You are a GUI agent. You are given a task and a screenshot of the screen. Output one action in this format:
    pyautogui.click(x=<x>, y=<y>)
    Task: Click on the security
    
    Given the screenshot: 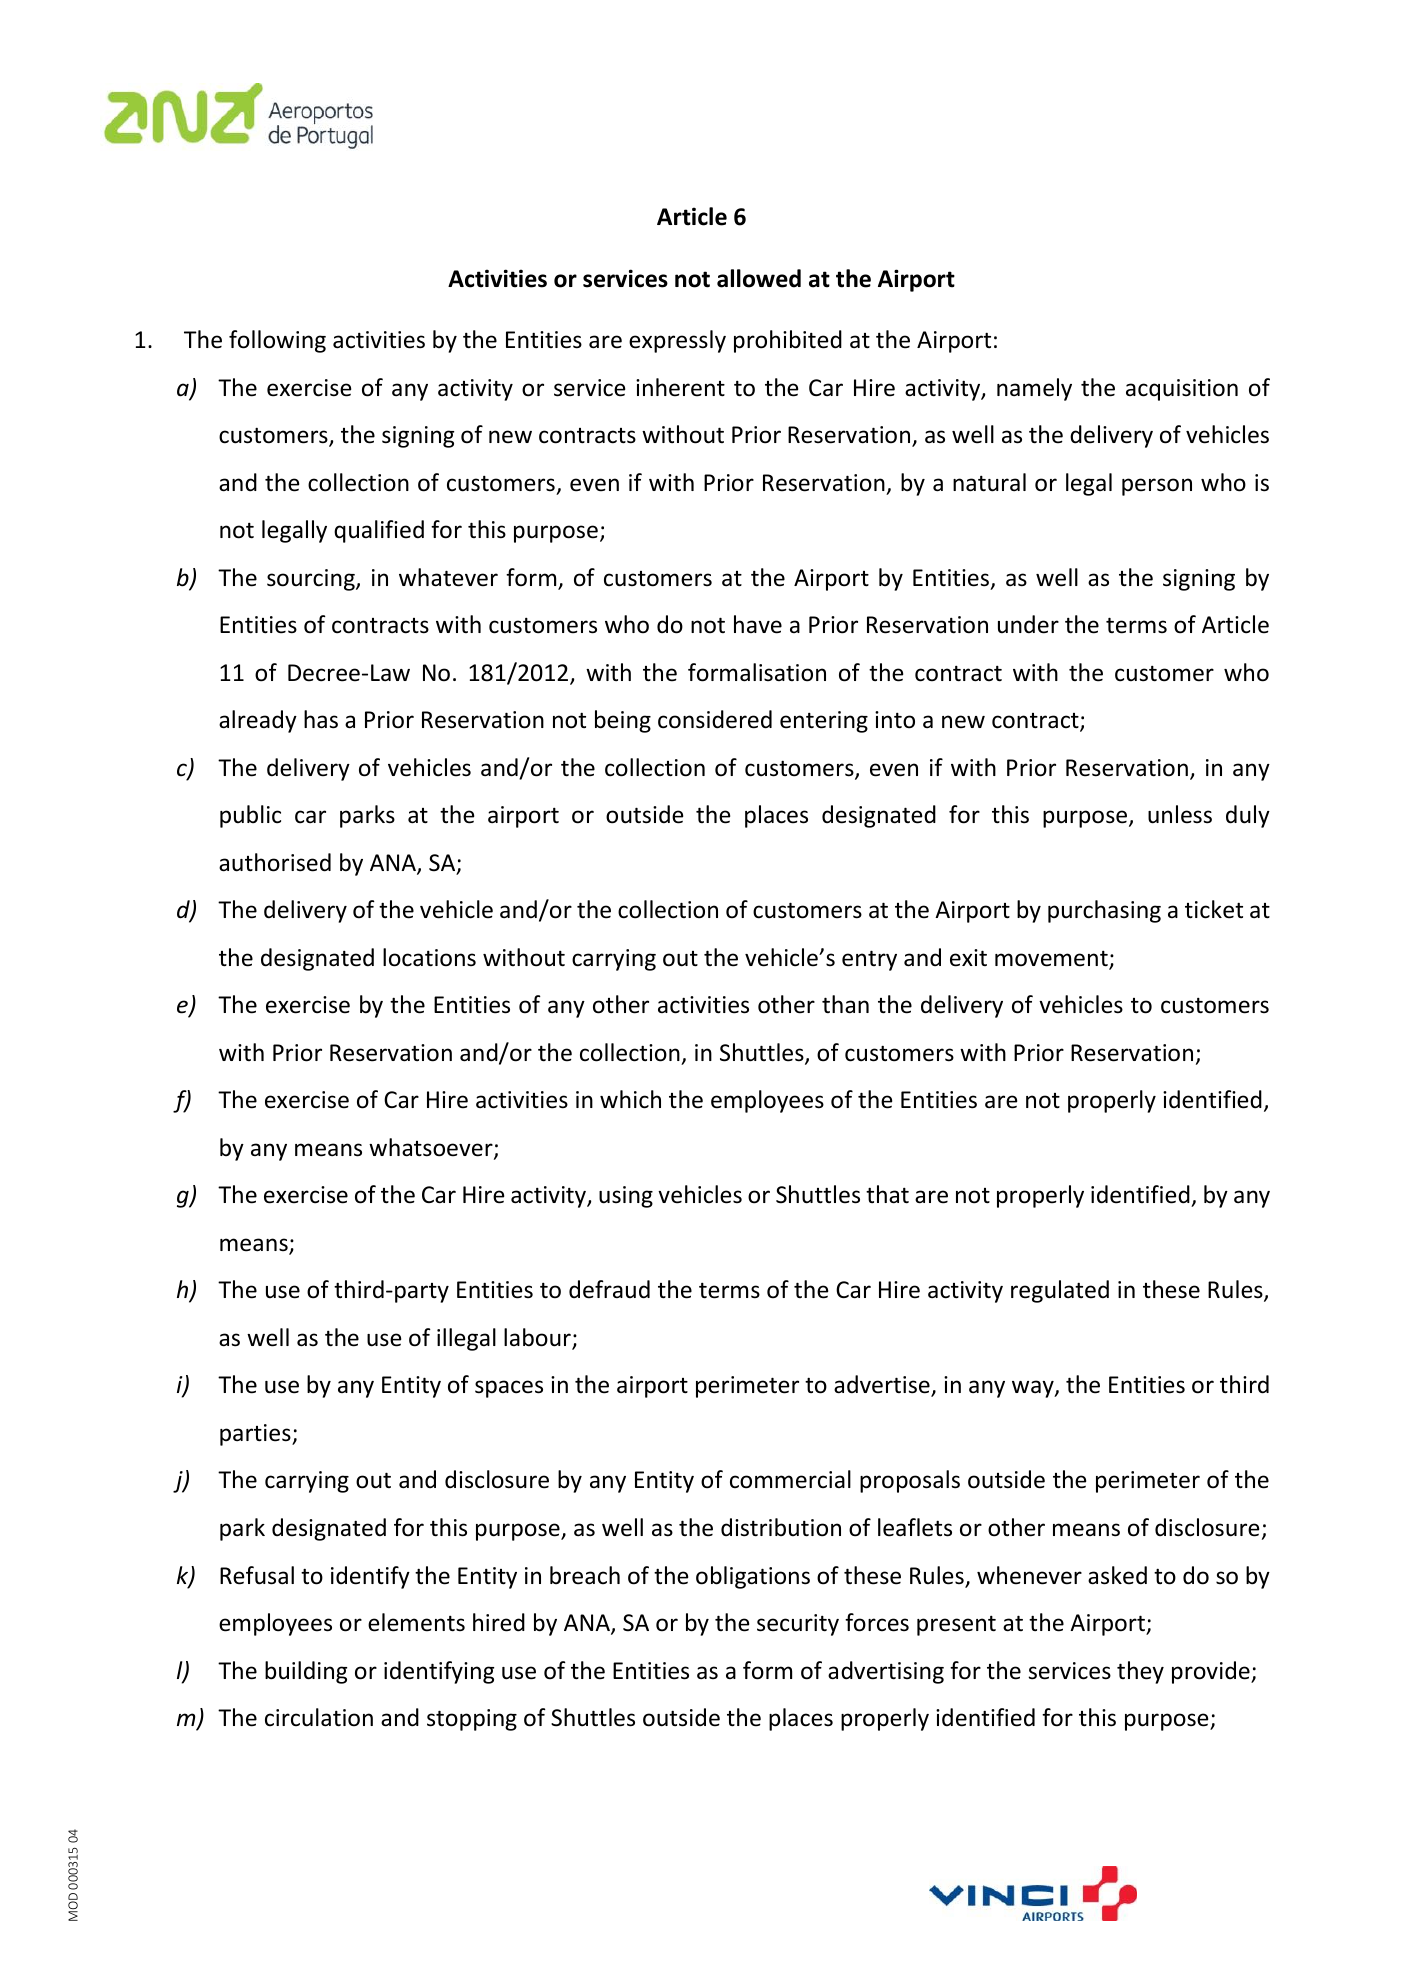 What is the action you would take?
    pyautogui.click(x=798, y=1625)
